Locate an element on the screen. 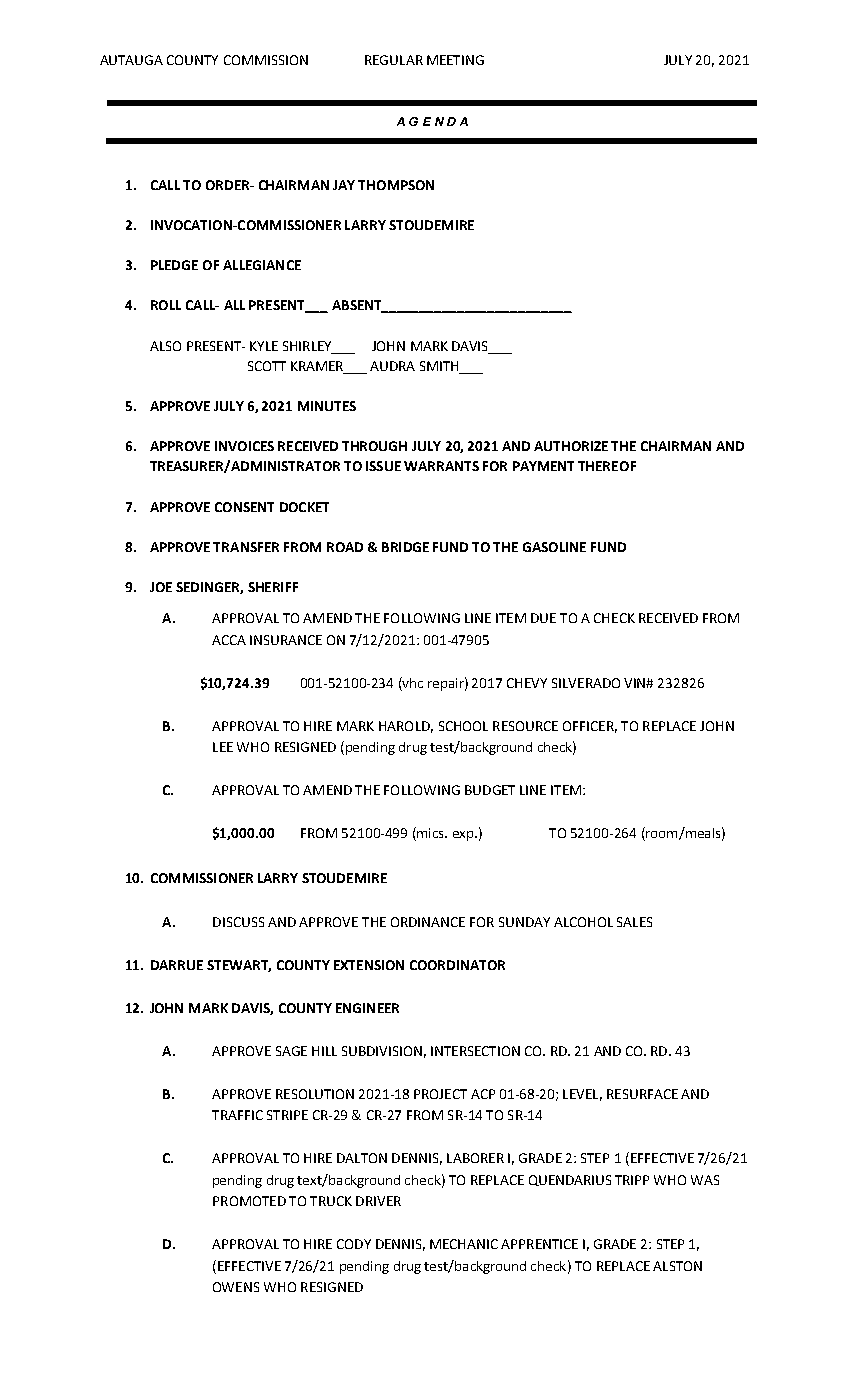 The image size is (849, 1400). THEREOF is located at coordinates (607, 466).
